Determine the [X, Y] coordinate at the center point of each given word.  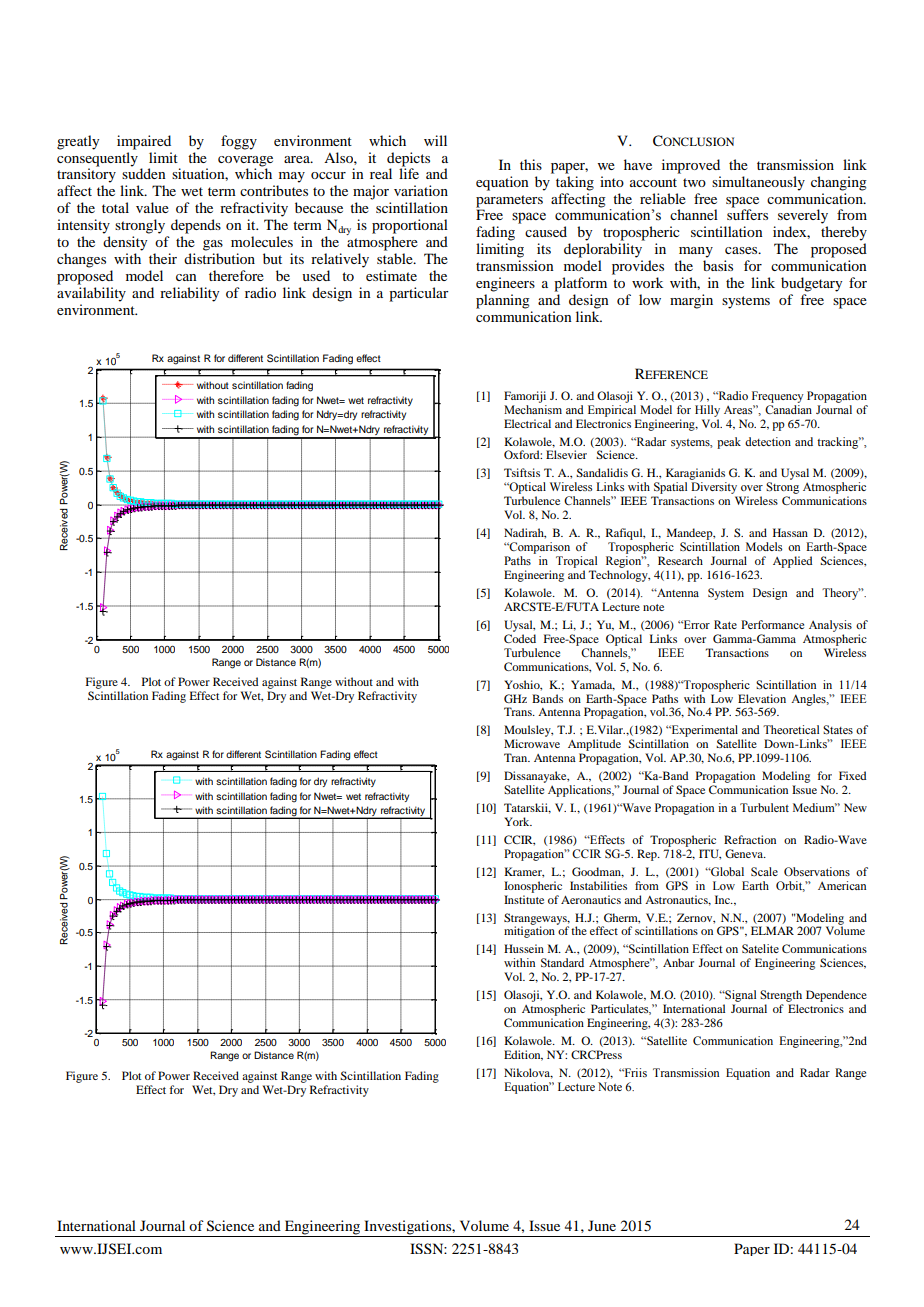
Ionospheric [533, 887]
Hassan [790, 532]
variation [421, 190]
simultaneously [758, 183]
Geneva [745, 853]
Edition [523, 1055]
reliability [189, 294]
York [518, 821]
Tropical [576, 562]
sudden [144, 172]
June [602, 1225]
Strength [781, 996]
